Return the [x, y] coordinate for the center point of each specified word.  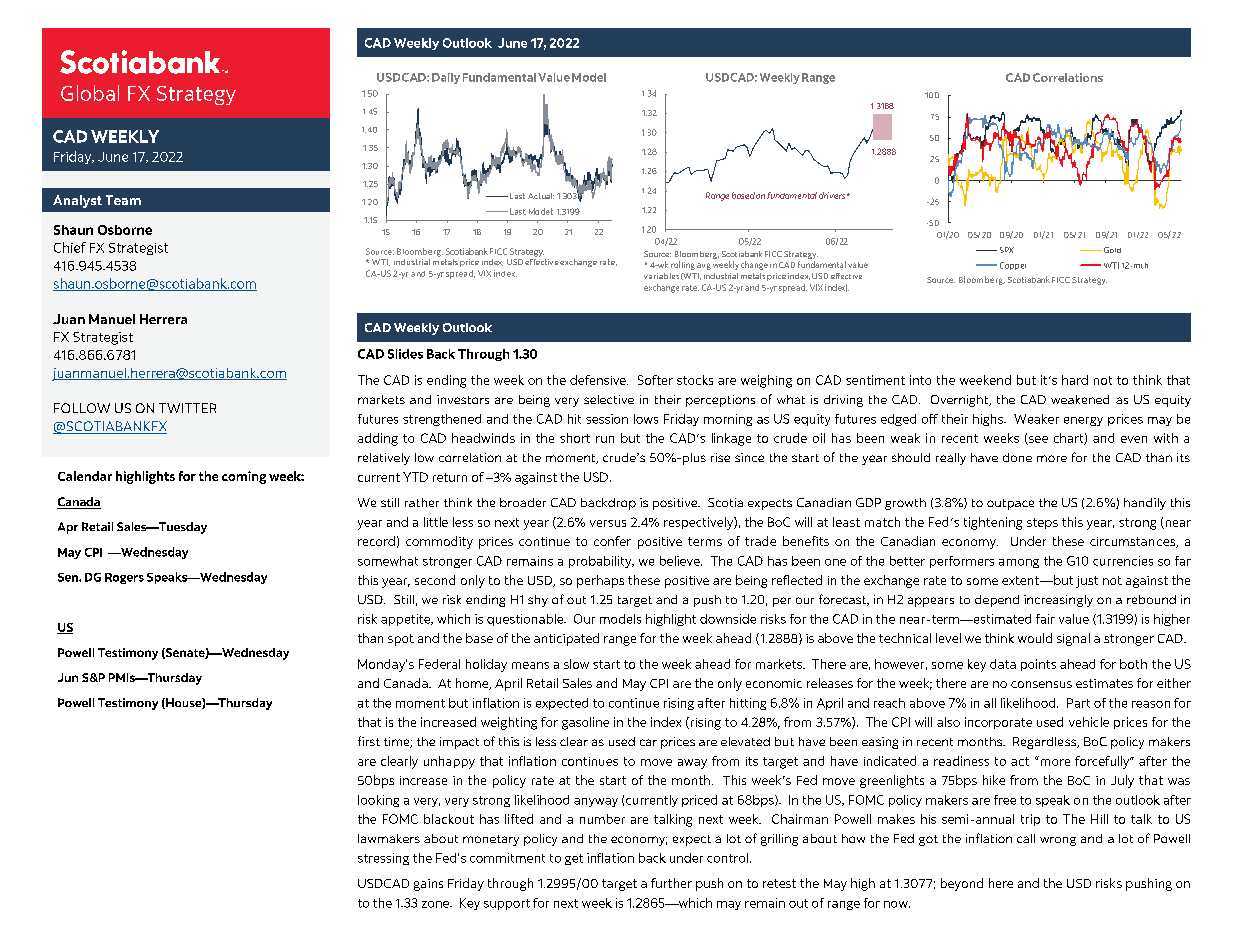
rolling [683, 265]
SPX [1007, 250]
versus [608, 523]
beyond [962, 884]
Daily [446, 78]
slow [576, 664]
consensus [1041, 684]
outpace [1010, 504]
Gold [1112, 250]
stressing [383, 859]
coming [244, 477]
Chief [70, 247]
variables [661, 276]
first [369, 741]
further [671, 883]
